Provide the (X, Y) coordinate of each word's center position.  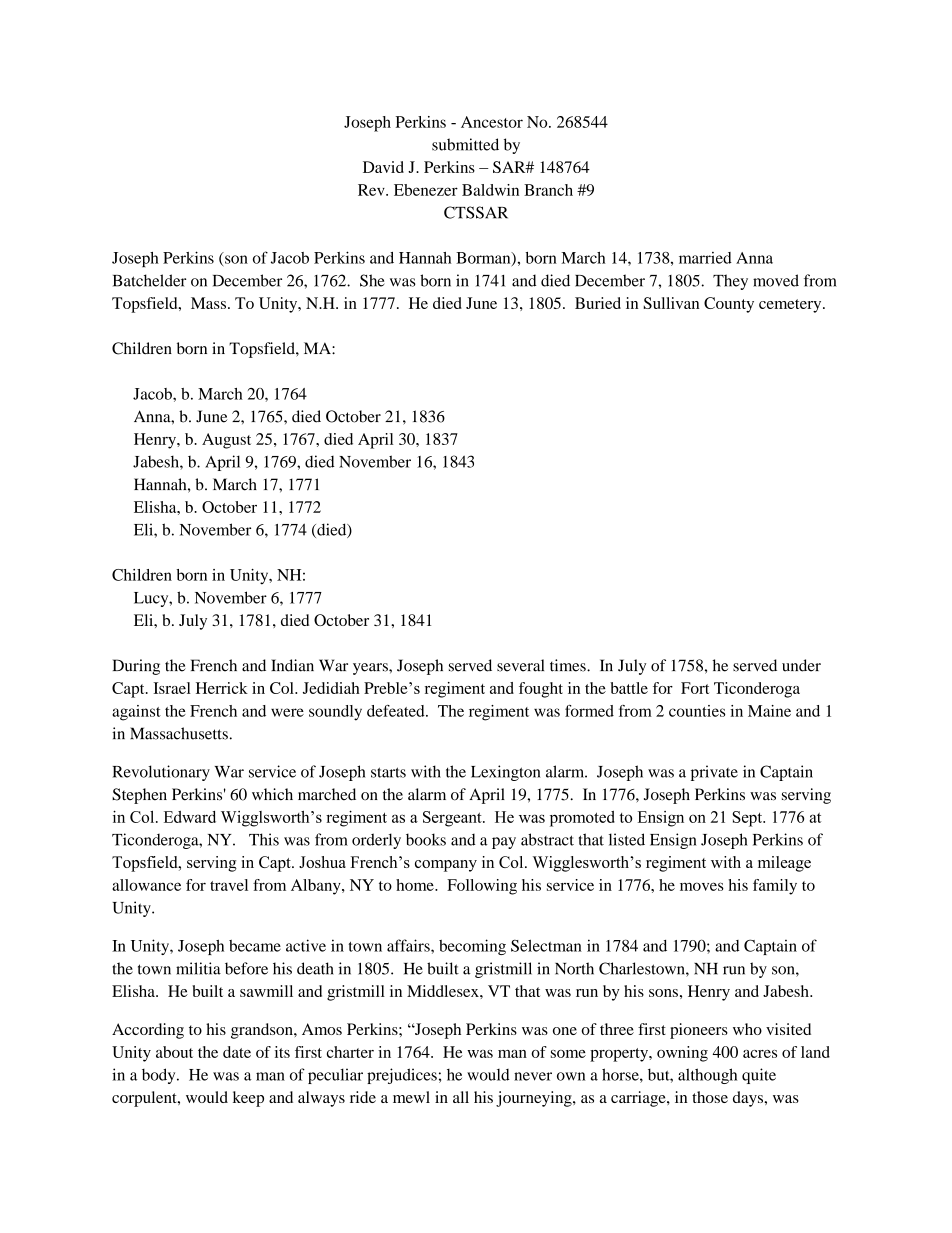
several (520, 665)
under (801, 665)
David (383, 167)
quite (759, 1076)
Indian (292, 665)
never (533, 1076)
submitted (465, 144)
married (705, 258)
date (237, 1052)
